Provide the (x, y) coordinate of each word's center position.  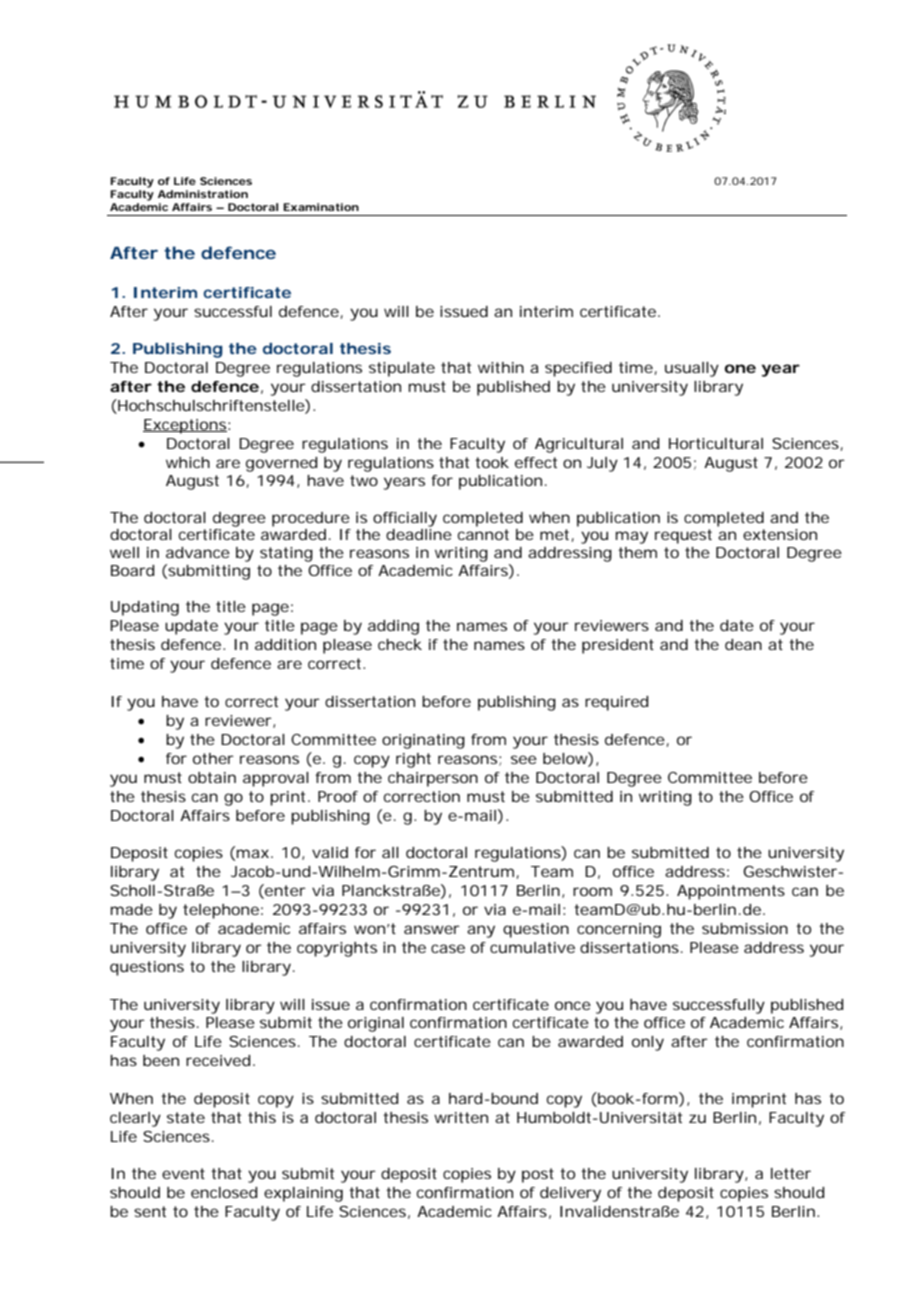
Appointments (731, 892)
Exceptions (185, 426)
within (501, 367)
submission (745, 928)
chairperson (433, 779)
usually (692, 369)
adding (393, 627)
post (538, 1175)
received (218, 1060)
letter (791, 1173)
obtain (212, 777)
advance (198, 552)
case (448, 948)
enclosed (224, 1192)
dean (743, 644)
